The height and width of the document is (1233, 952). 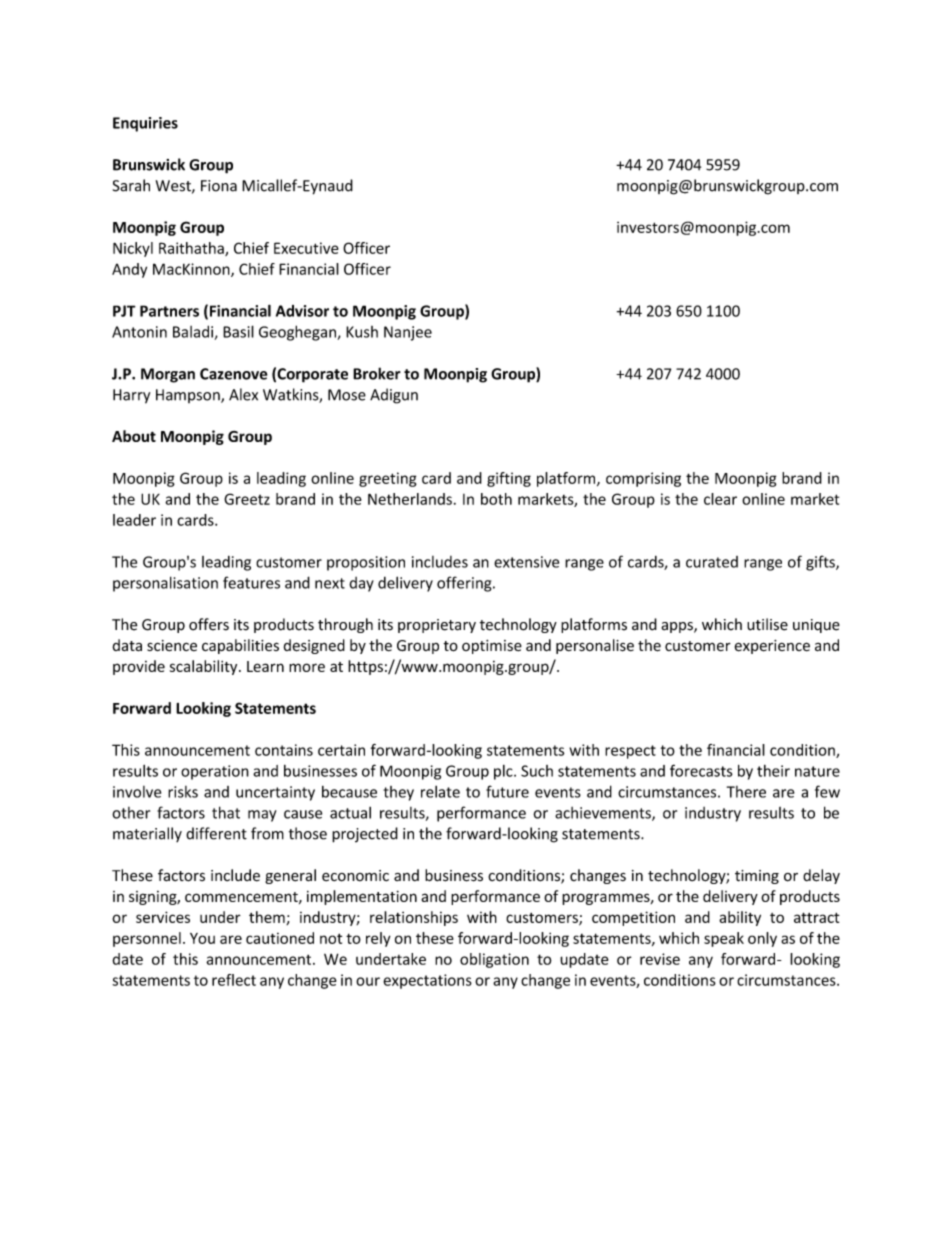 I want to click on Broker, so click(x=377, y=373).
